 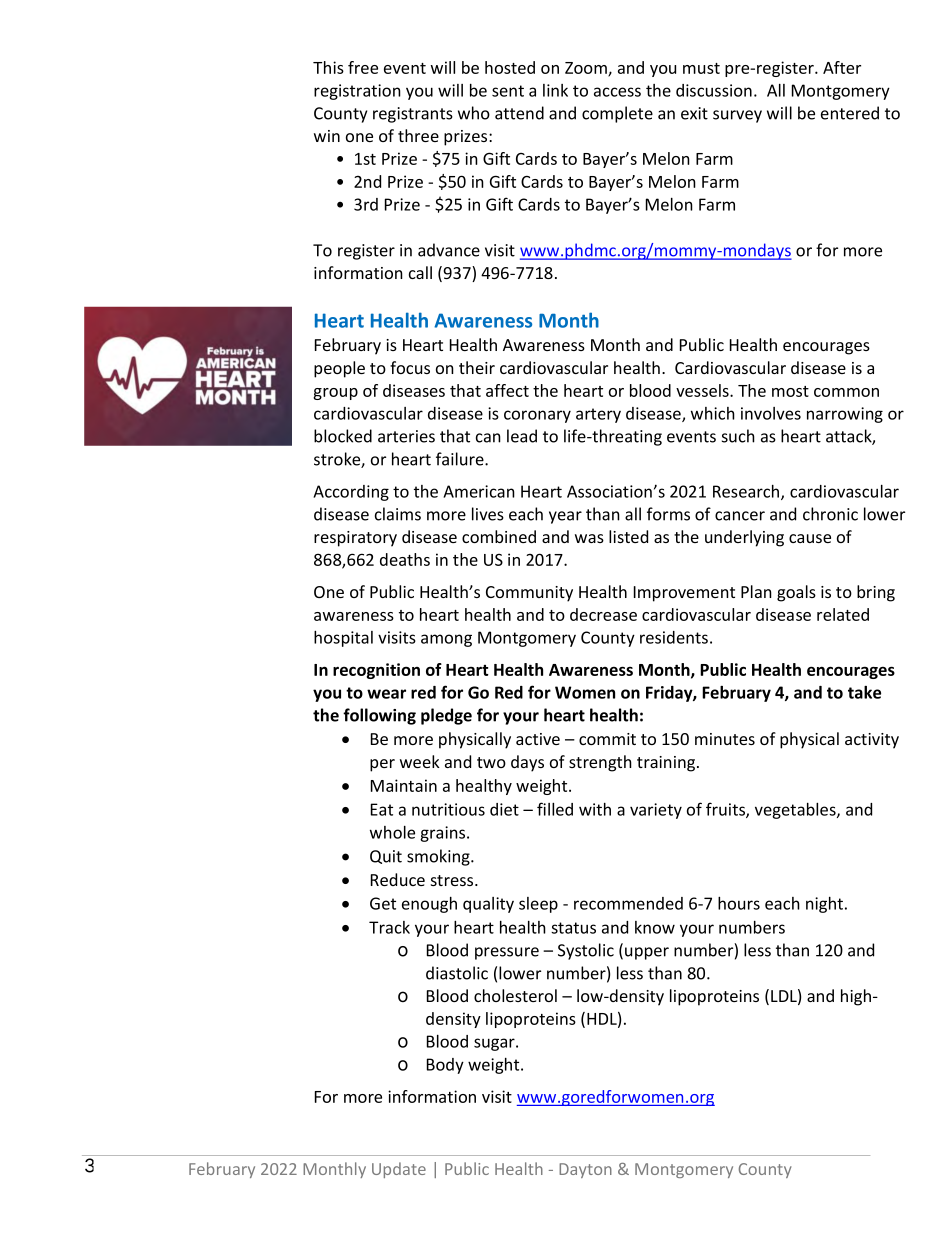 What do you see at coordinates (826, 905) in the document?
I see `night` at bounding box center [826, 905].
